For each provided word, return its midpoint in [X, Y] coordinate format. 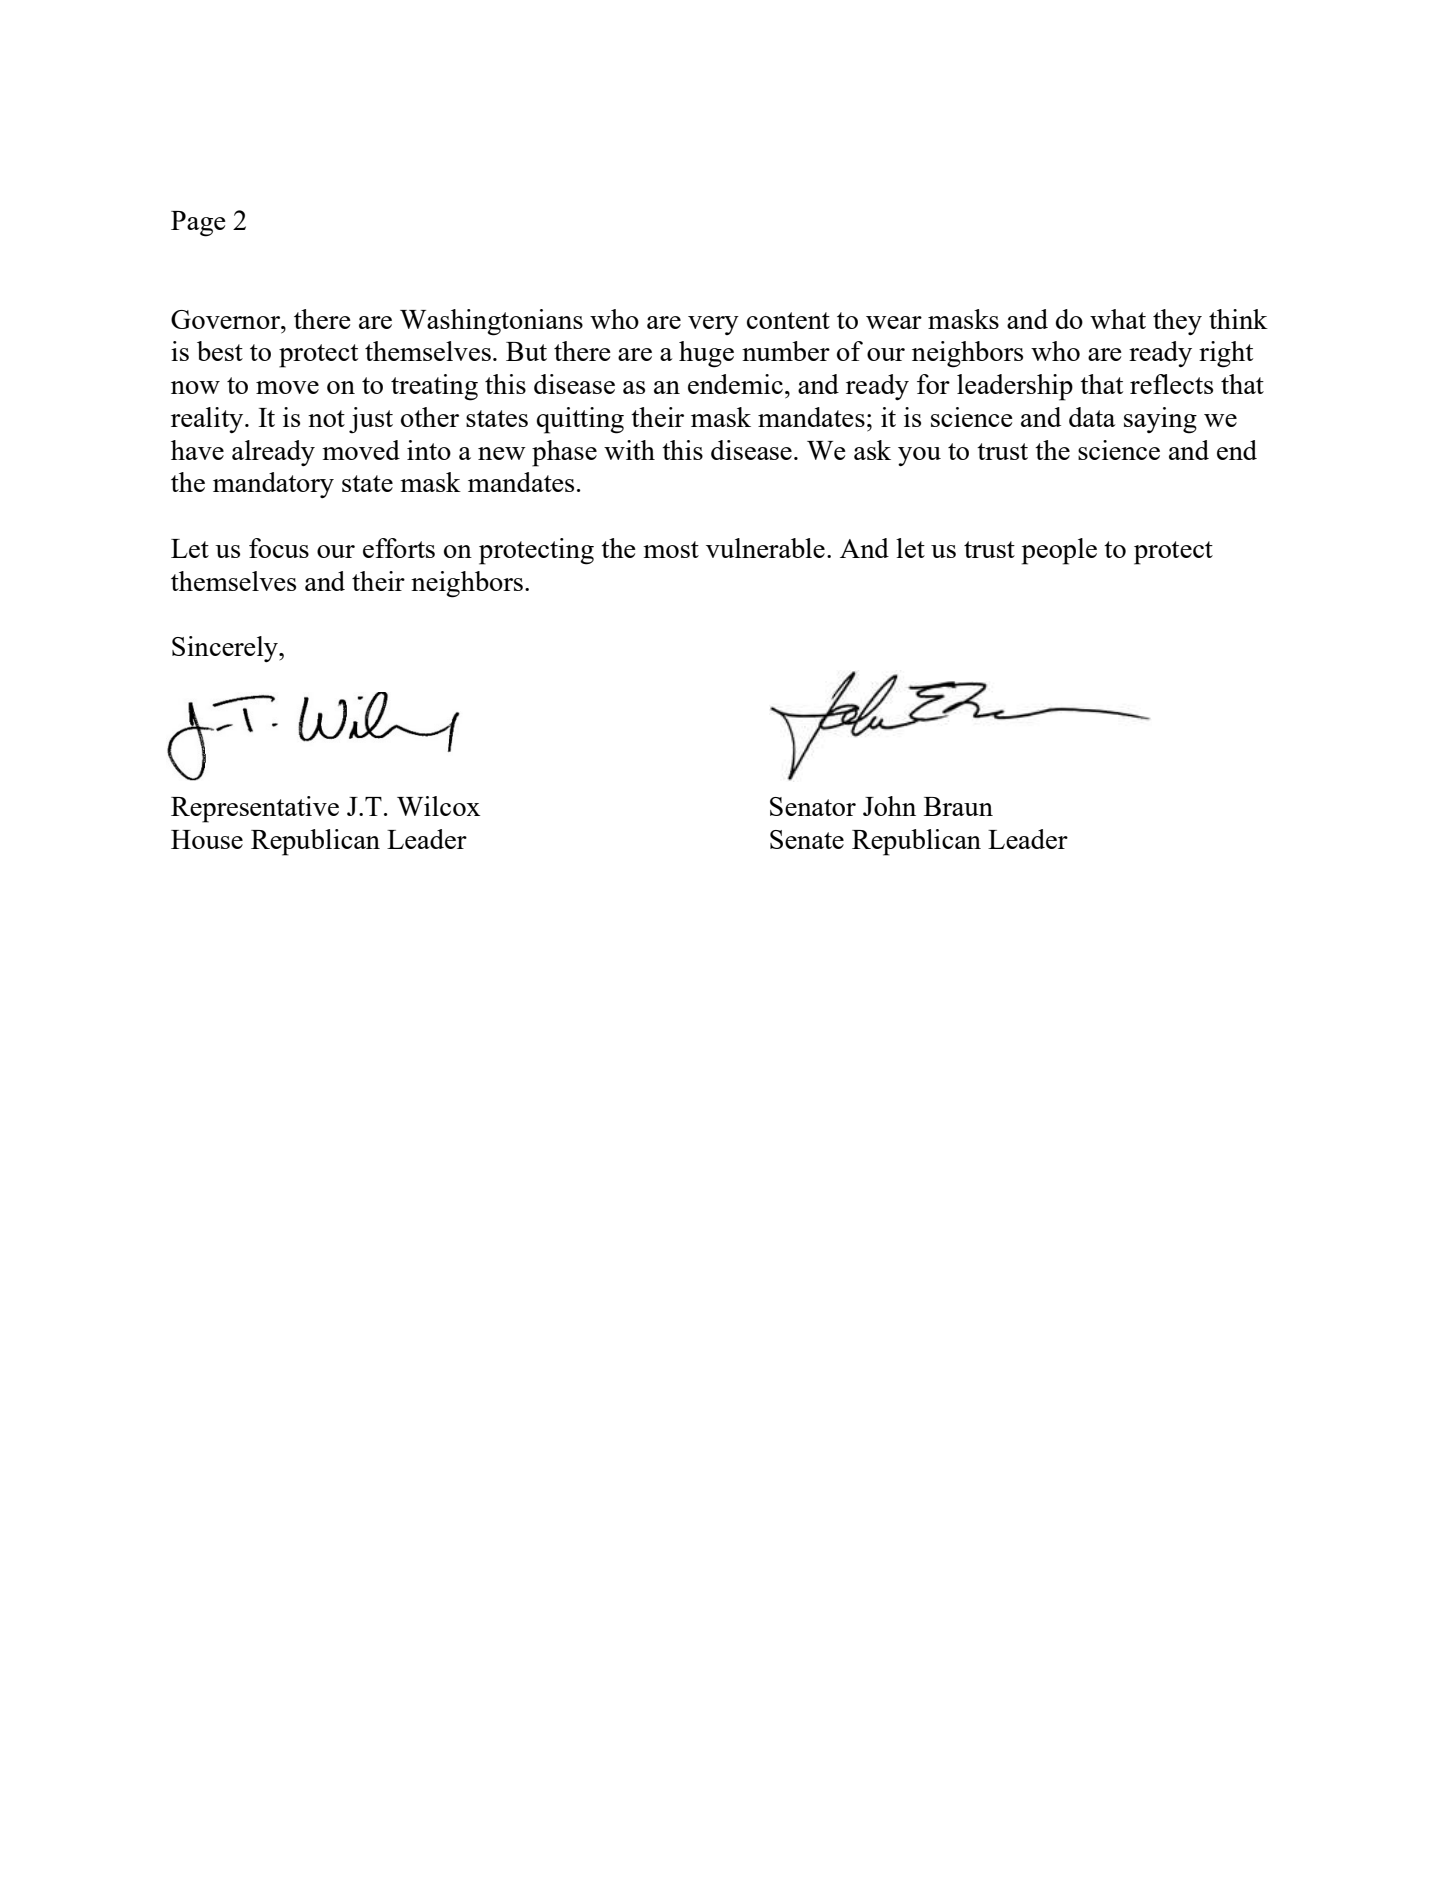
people [1059, 551]
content [788, 320]
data [1092, 417]
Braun [958, 806]
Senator [813, 806]
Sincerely [226, 649]
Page [198, 224]
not [326, 418]
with [629, 450]
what [1118, 319]
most [671, 549]
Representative [255, 809]
